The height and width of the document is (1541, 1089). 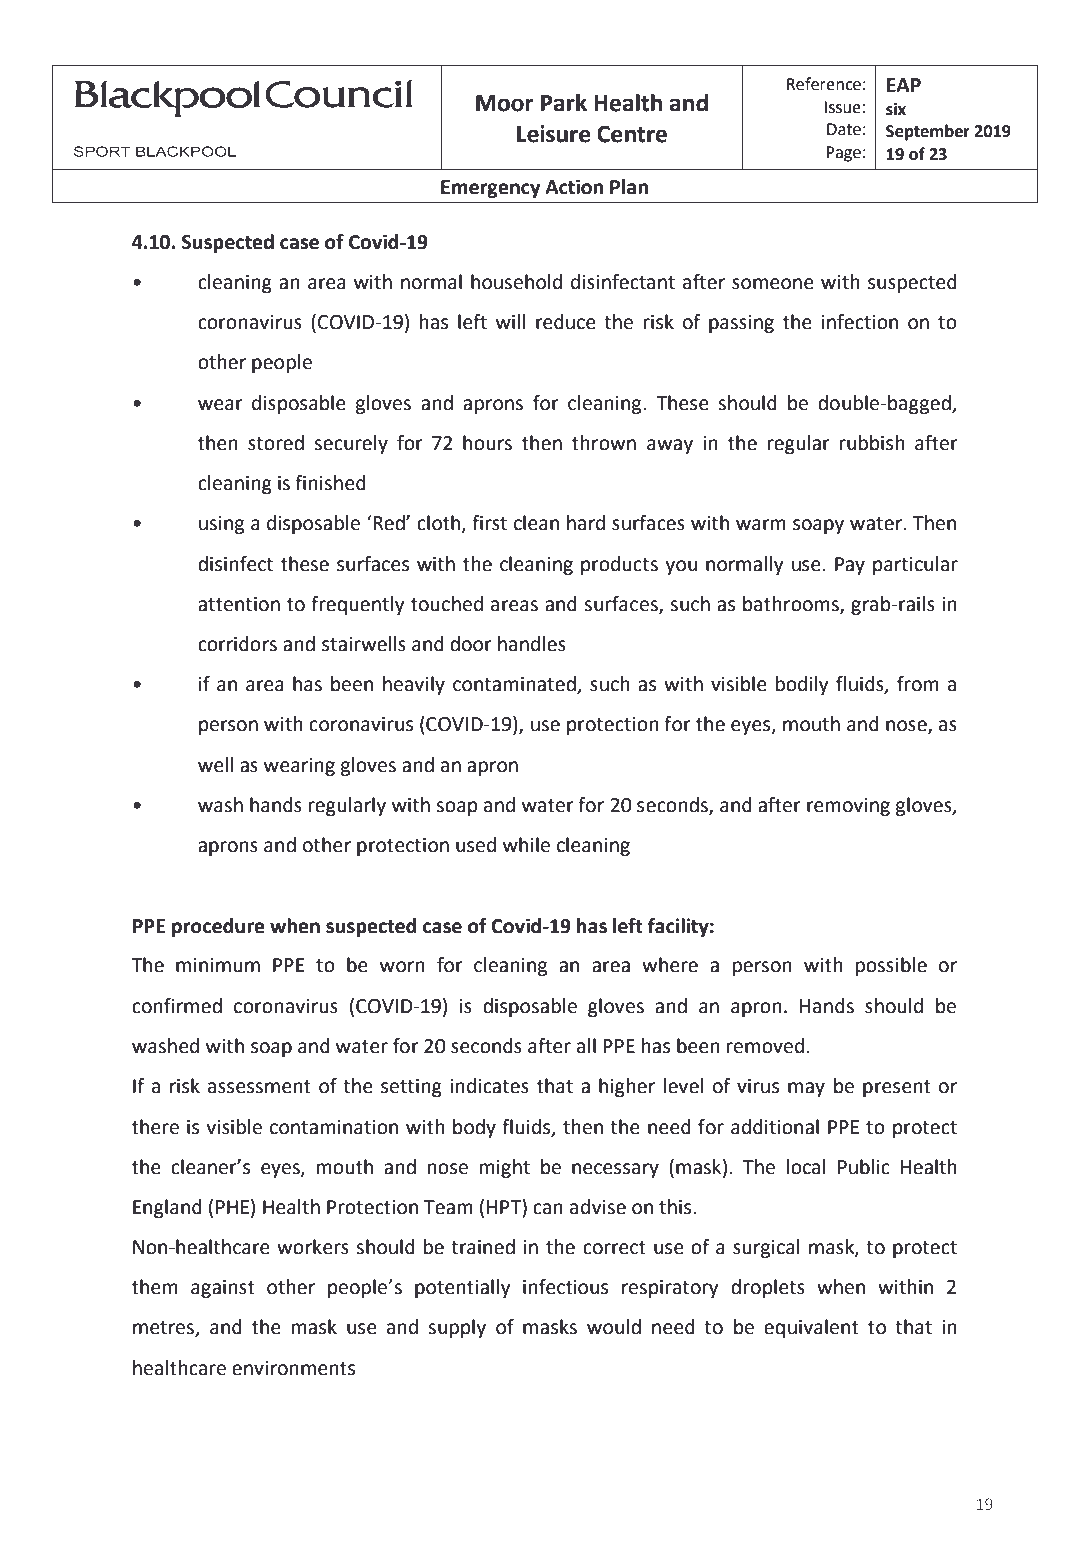 I want to click on corridors, so click(x=237, y=644).
